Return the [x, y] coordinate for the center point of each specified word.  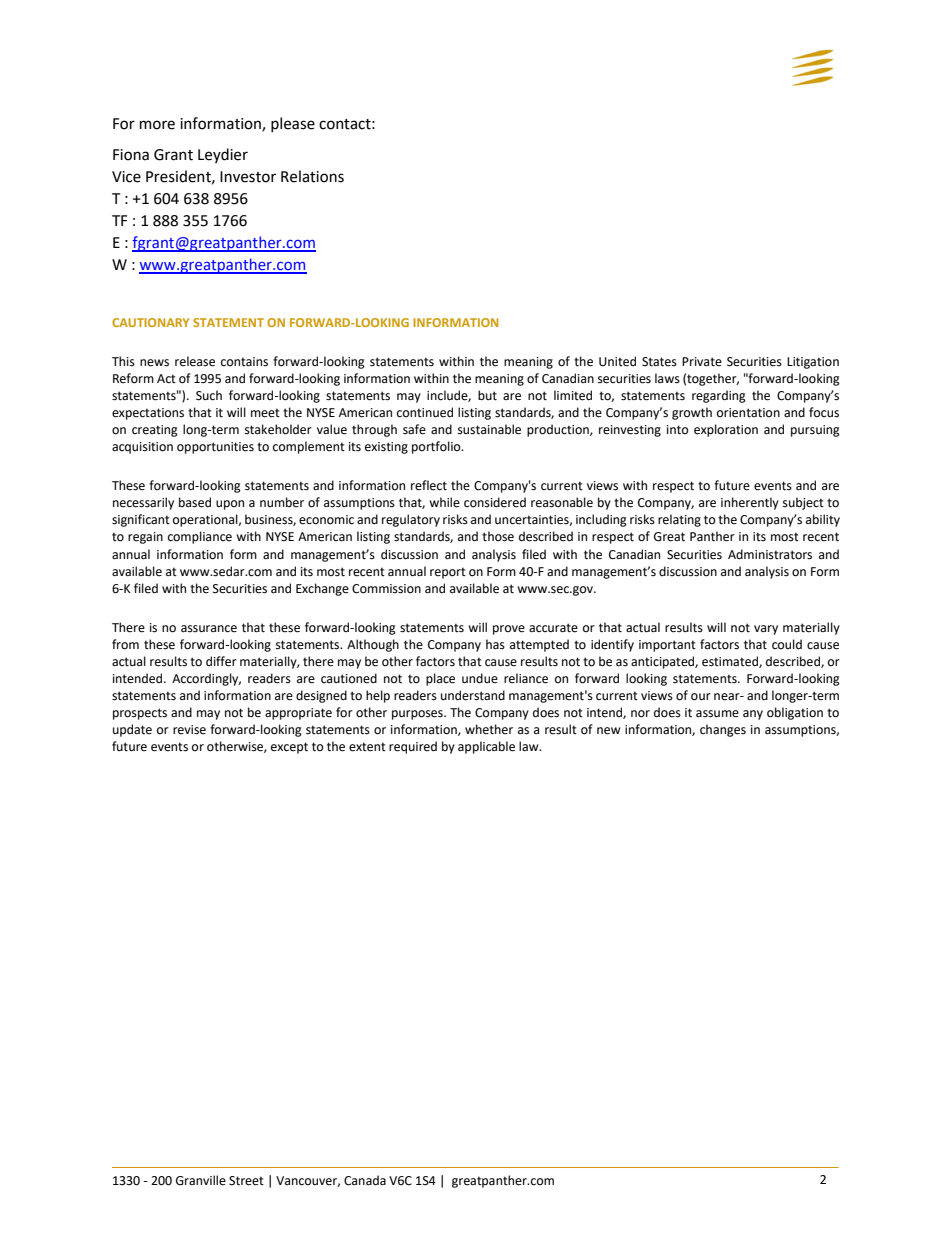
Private [702, 362]
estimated [731, 662]
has [495, 644]
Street [246, 1181]
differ [221, 661]
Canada [365, 1180]
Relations [312, 176]
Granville [201, 1180]
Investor [248, 177]
